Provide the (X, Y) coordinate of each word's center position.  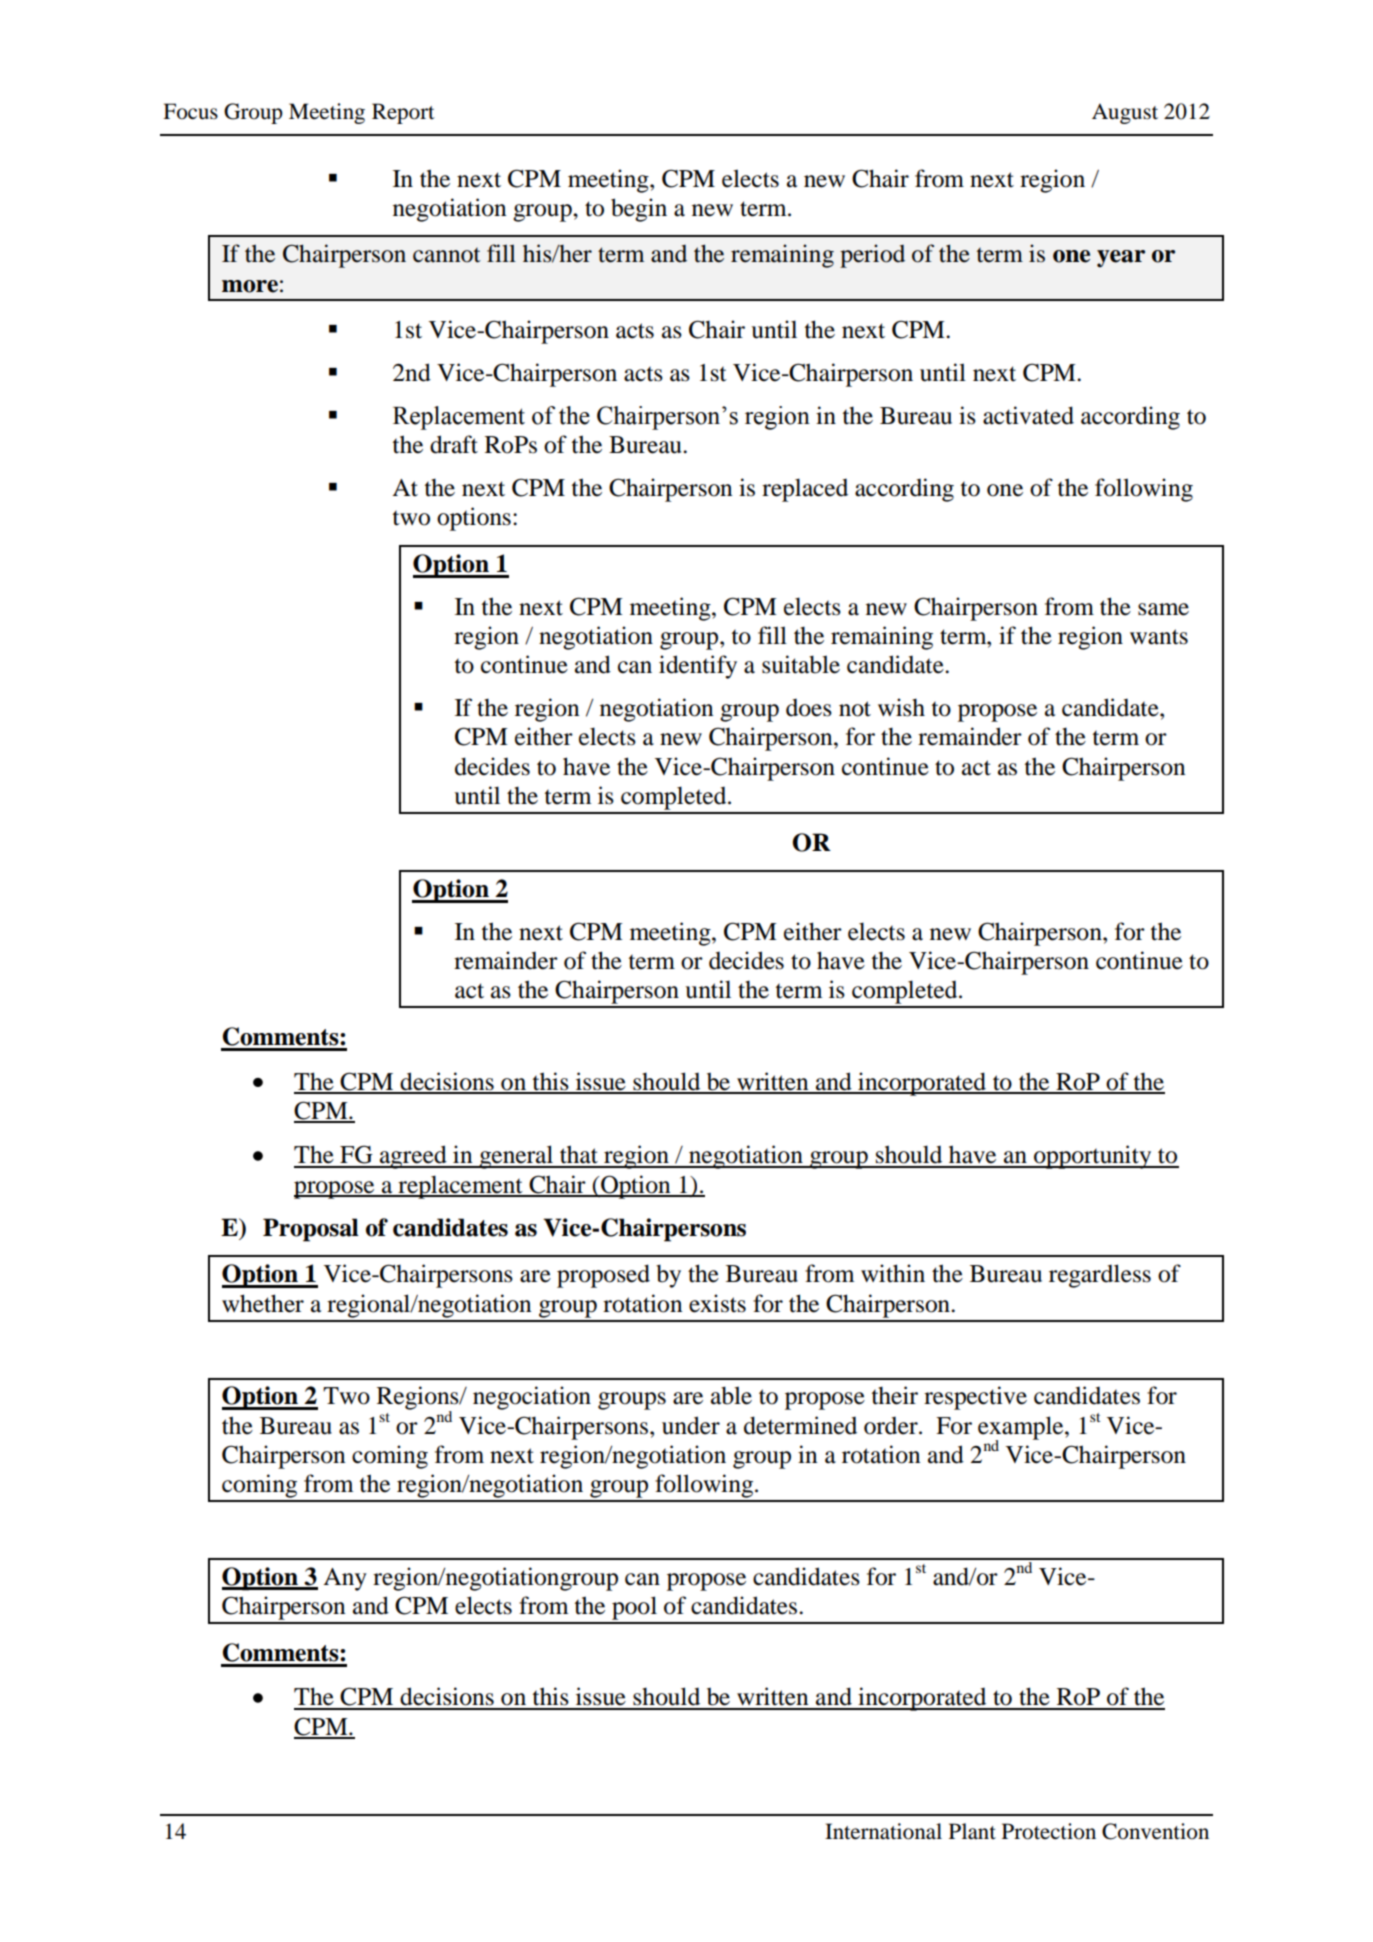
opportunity (1093, 1157)
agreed (413, 1157)
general (516, 1157)
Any (345, 1579)
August (1125, 113)
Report (403, 113)
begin (639, 210)
